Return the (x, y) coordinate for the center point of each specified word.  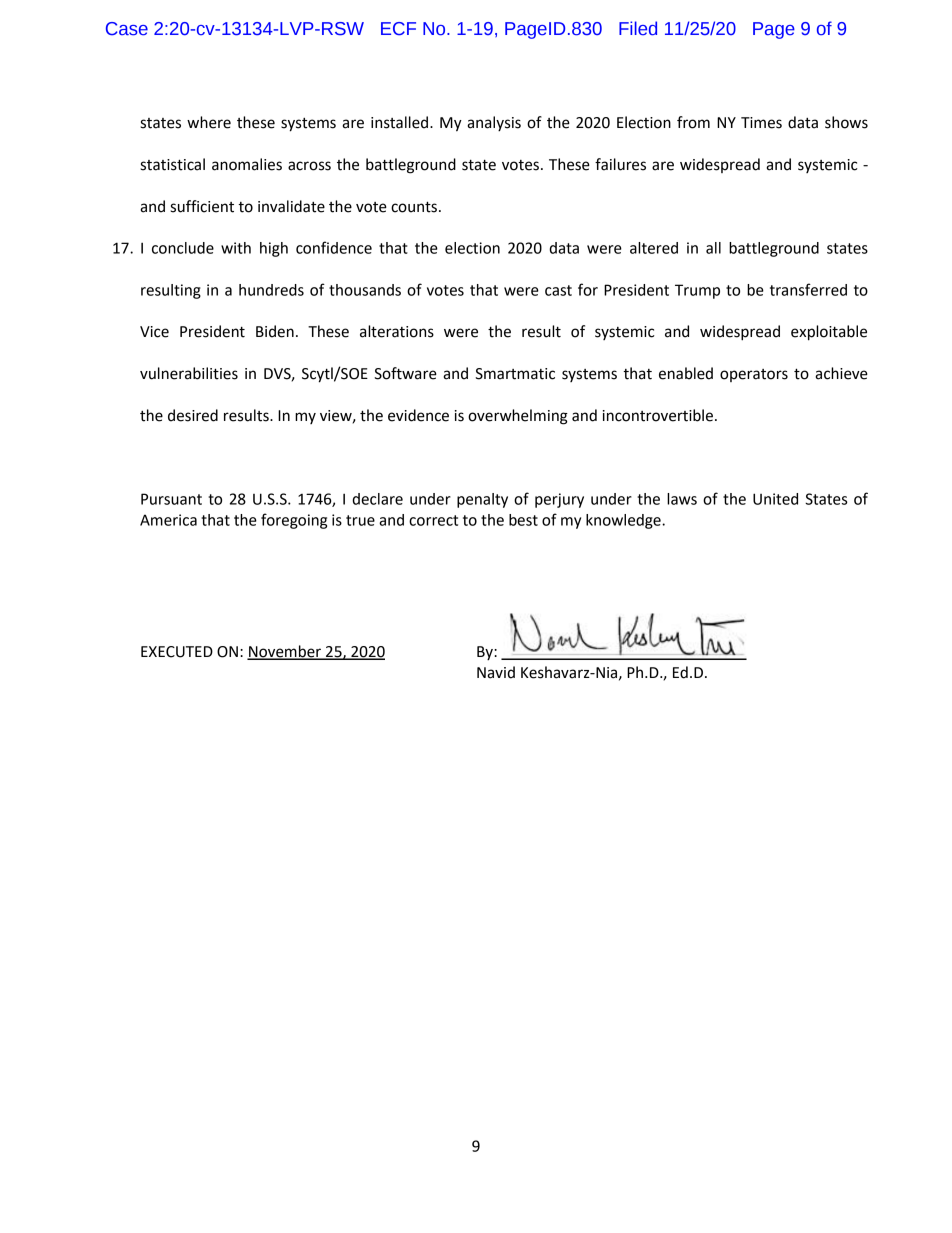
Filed (638, 28)
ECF (398, 29)
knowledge (624, 521)
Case (127, 29)
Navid (496, 672)
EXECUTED (177, 652)
